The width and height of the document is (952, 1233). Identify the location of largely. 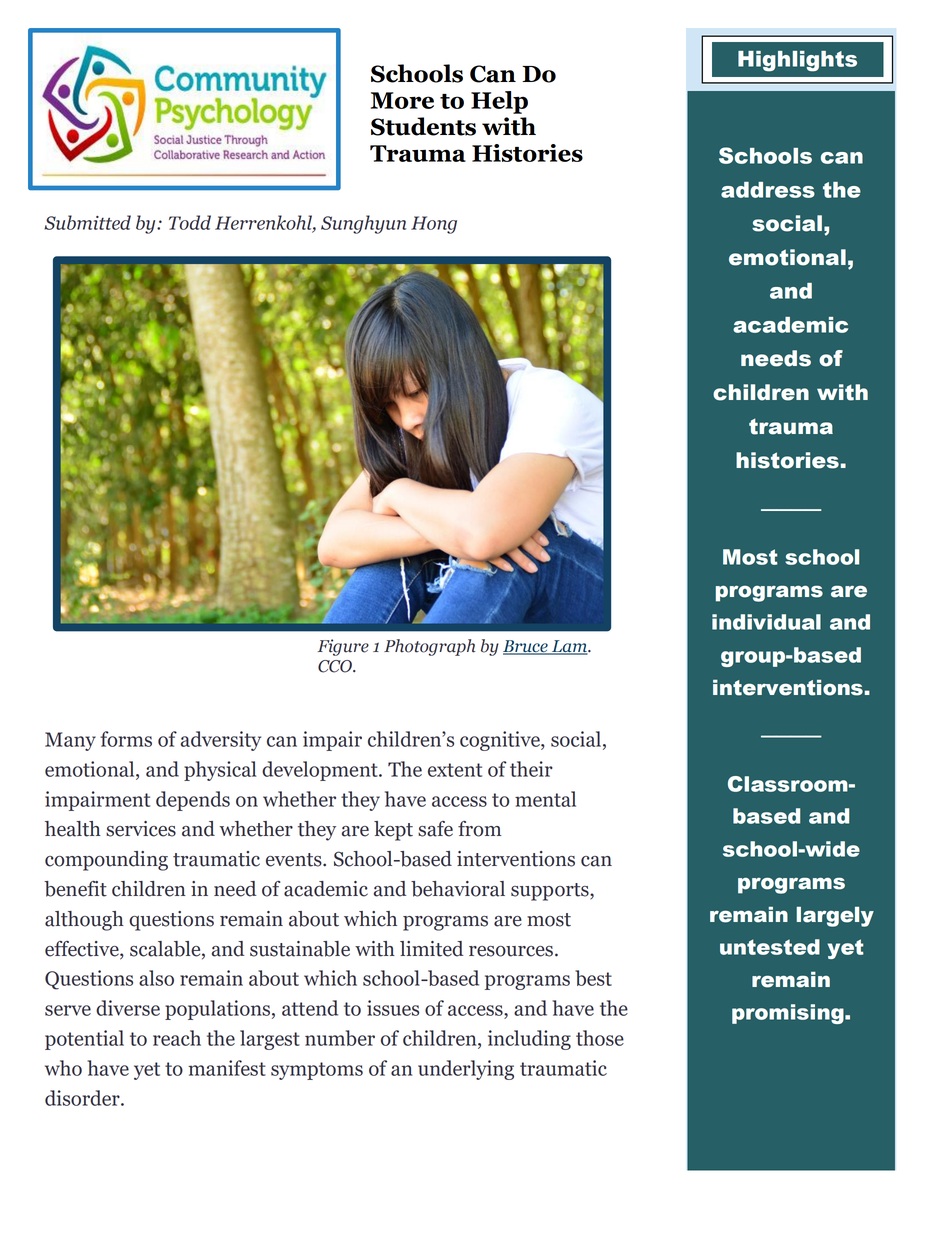
(835, 917).
